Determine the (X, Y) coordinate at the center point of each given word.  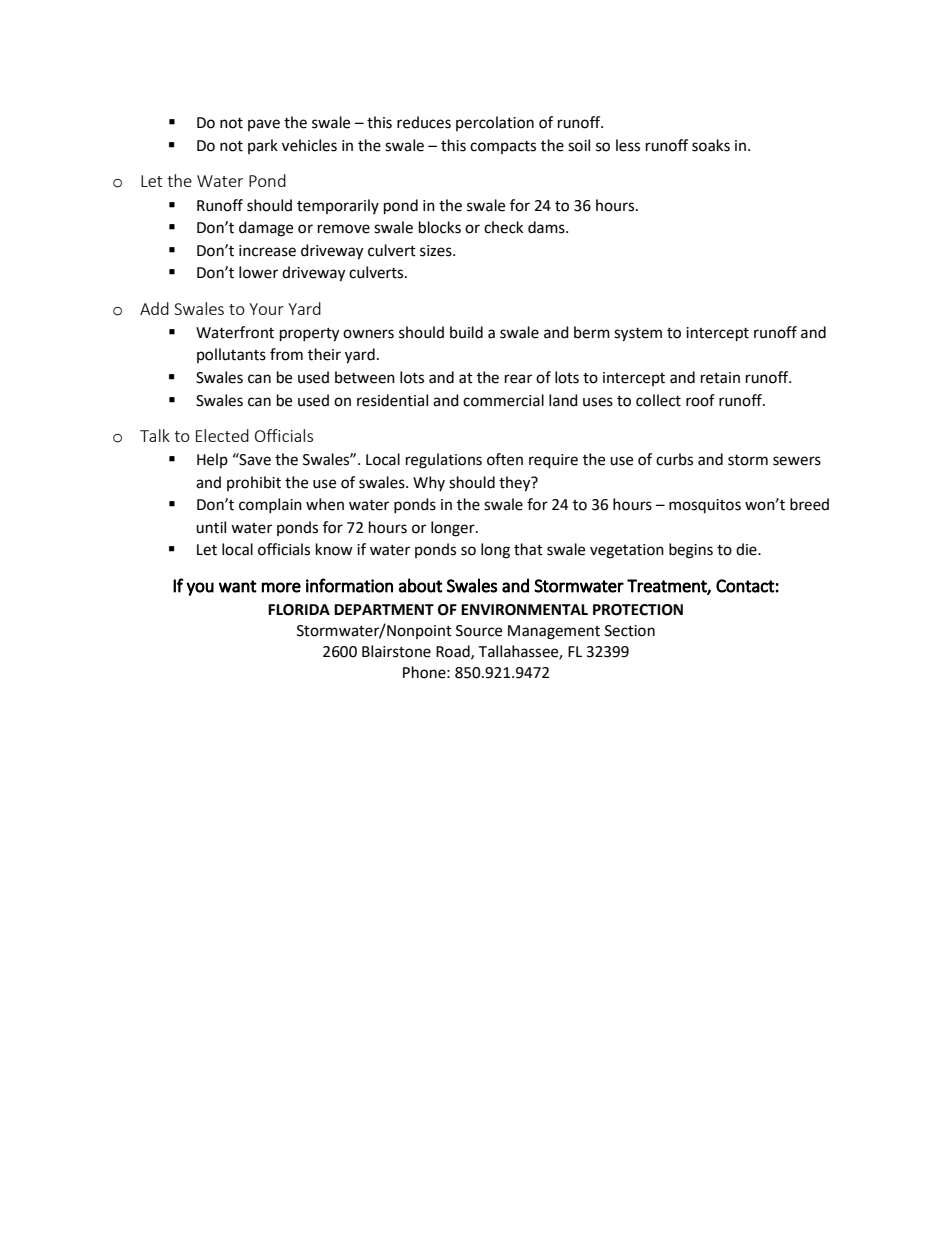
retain (720, 378)
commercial (503, 400)
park (263, 146)
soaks (711, 145)
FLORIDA (299, 610)
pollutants (231, 355)
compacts (503, 147)
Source (479, 631)
